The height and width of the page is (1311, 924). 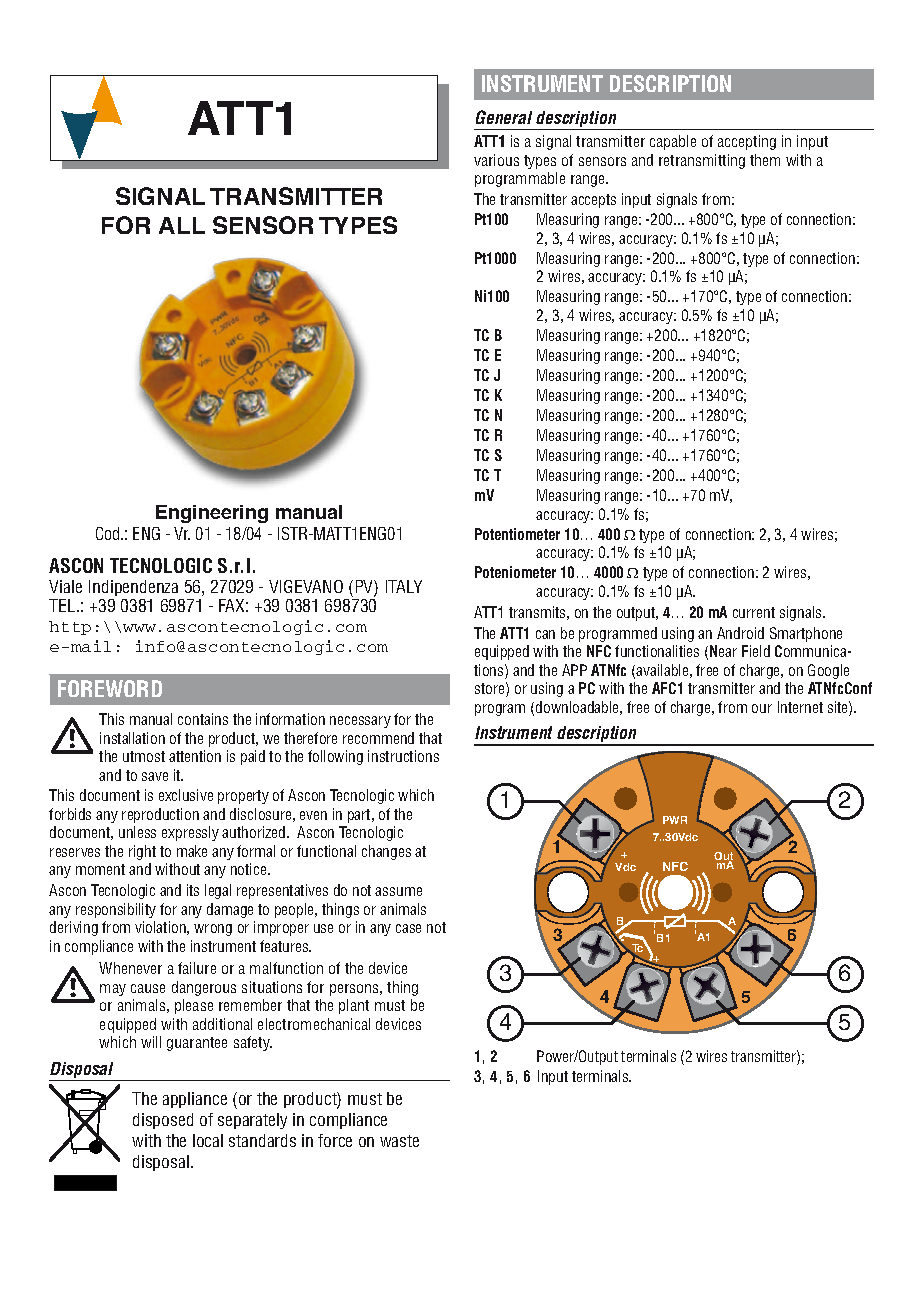 What do you see at coordinates (754, 612) in the page?
I see `current` at bounding box center [754, 612].
